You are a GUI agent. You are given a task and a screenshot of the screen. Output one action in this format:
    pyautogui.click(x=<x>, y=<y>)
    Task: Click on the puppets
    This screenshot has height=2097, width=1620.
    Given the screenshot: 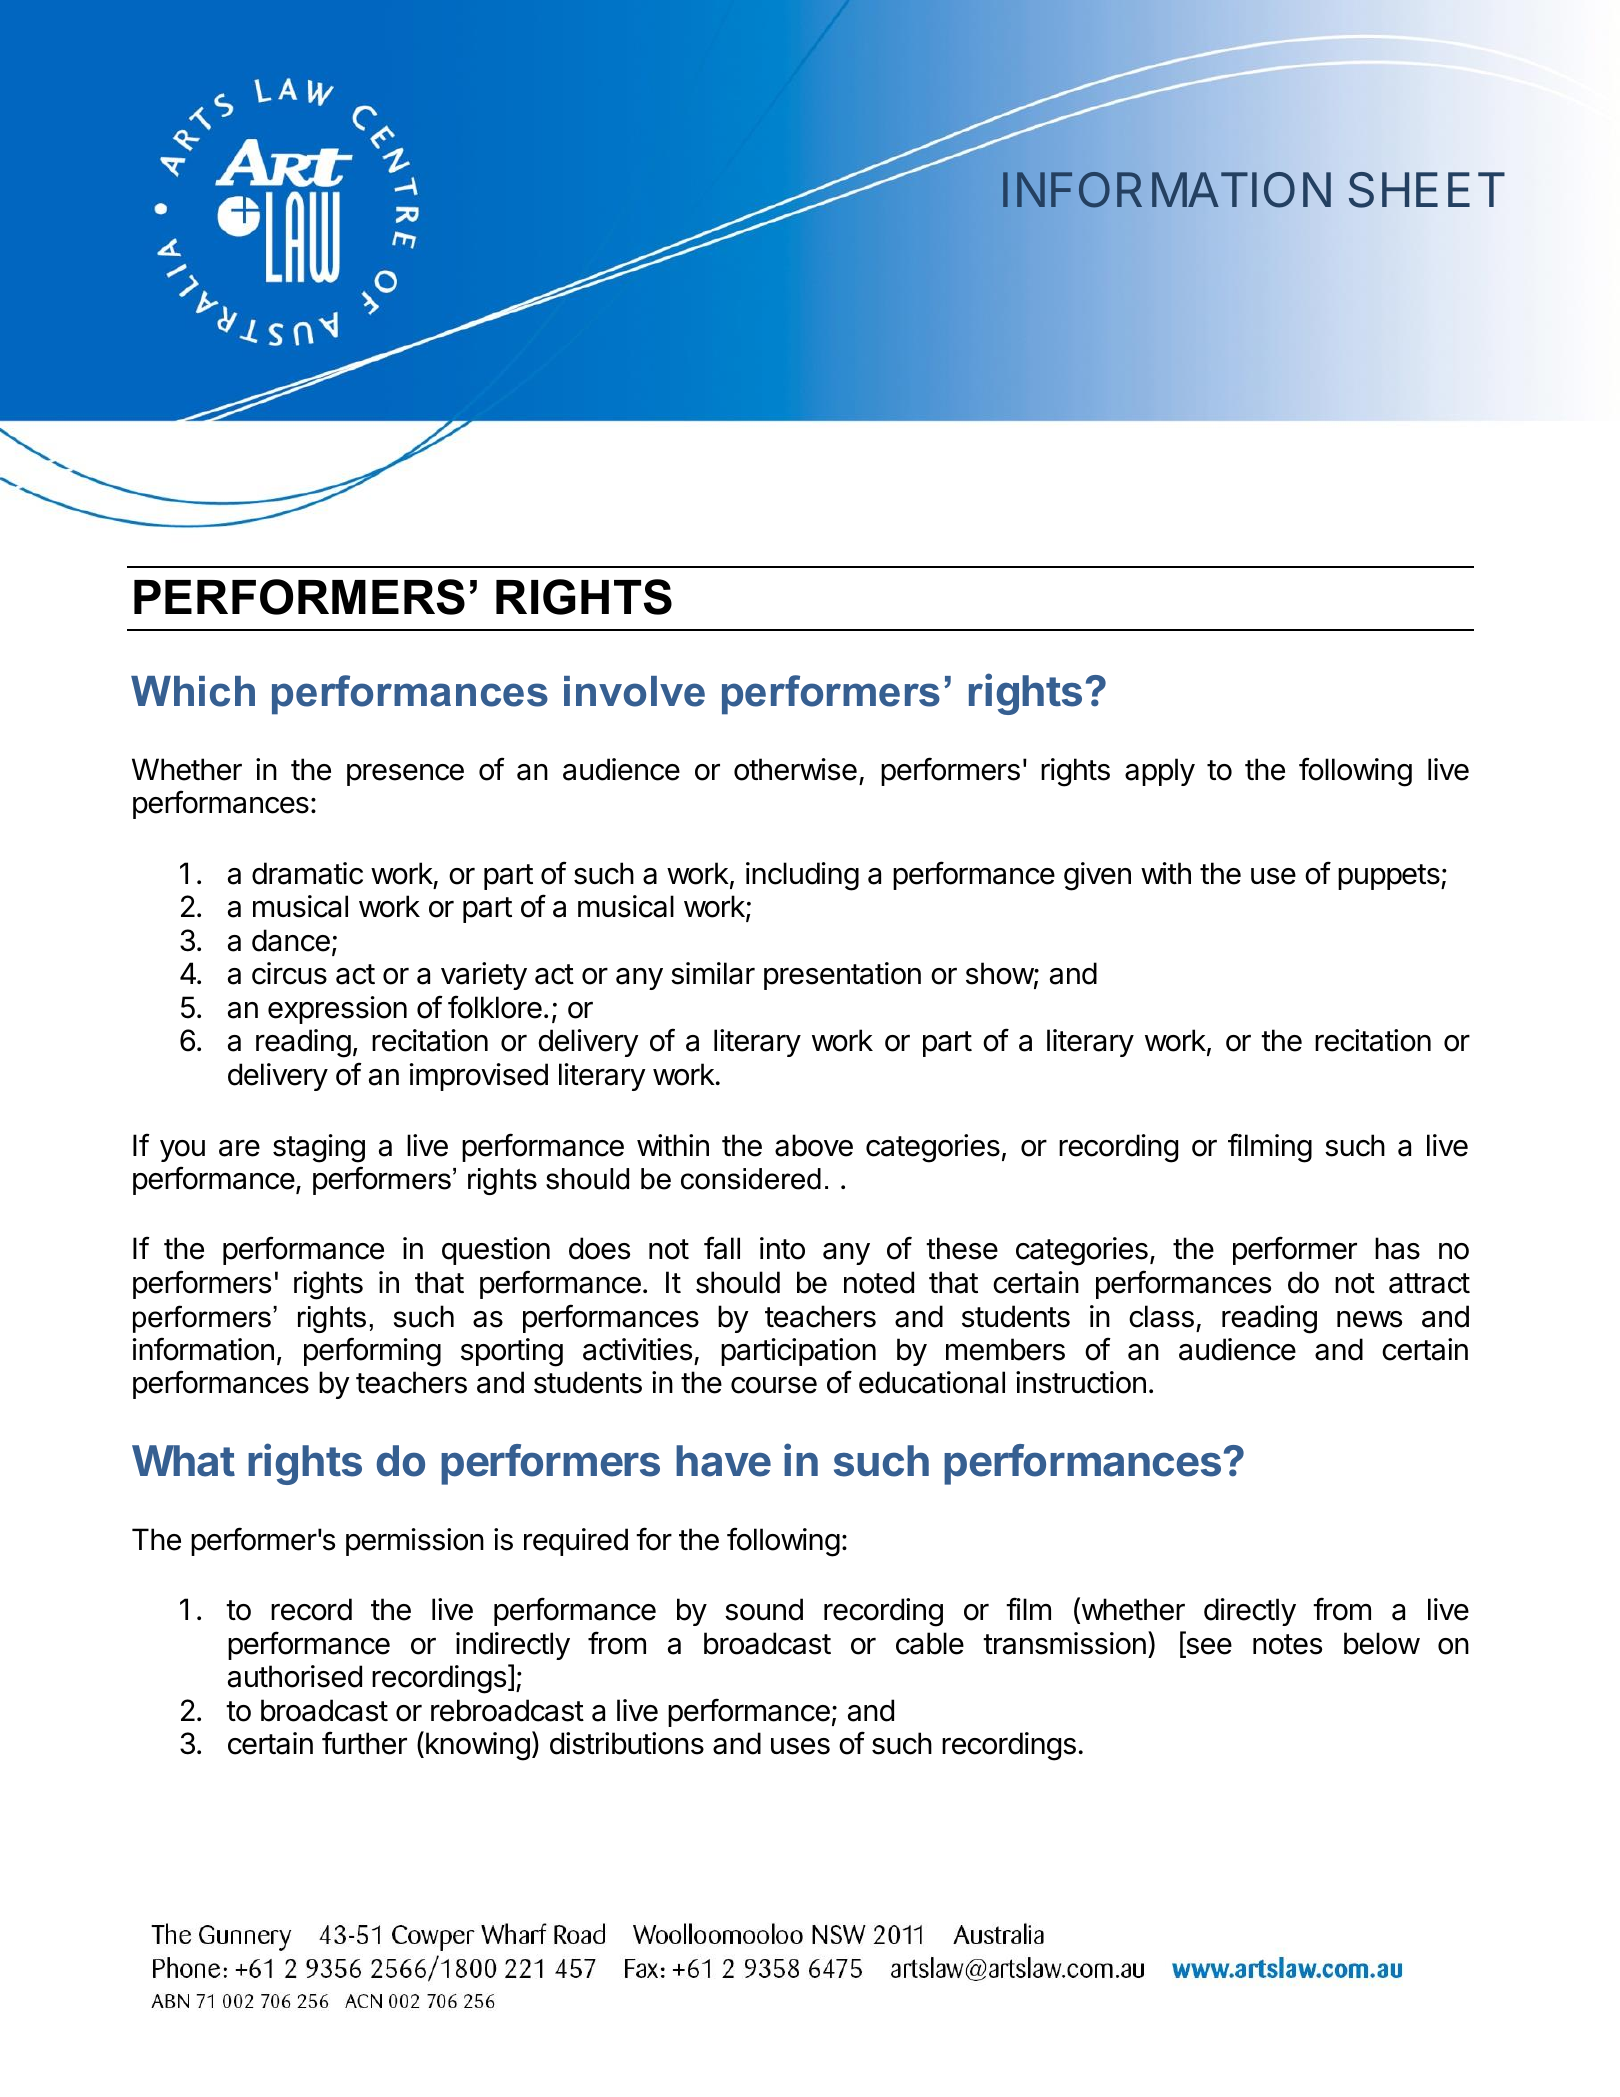 What is the action you would take?
    pyautogui.click(x=1390, y=877)
